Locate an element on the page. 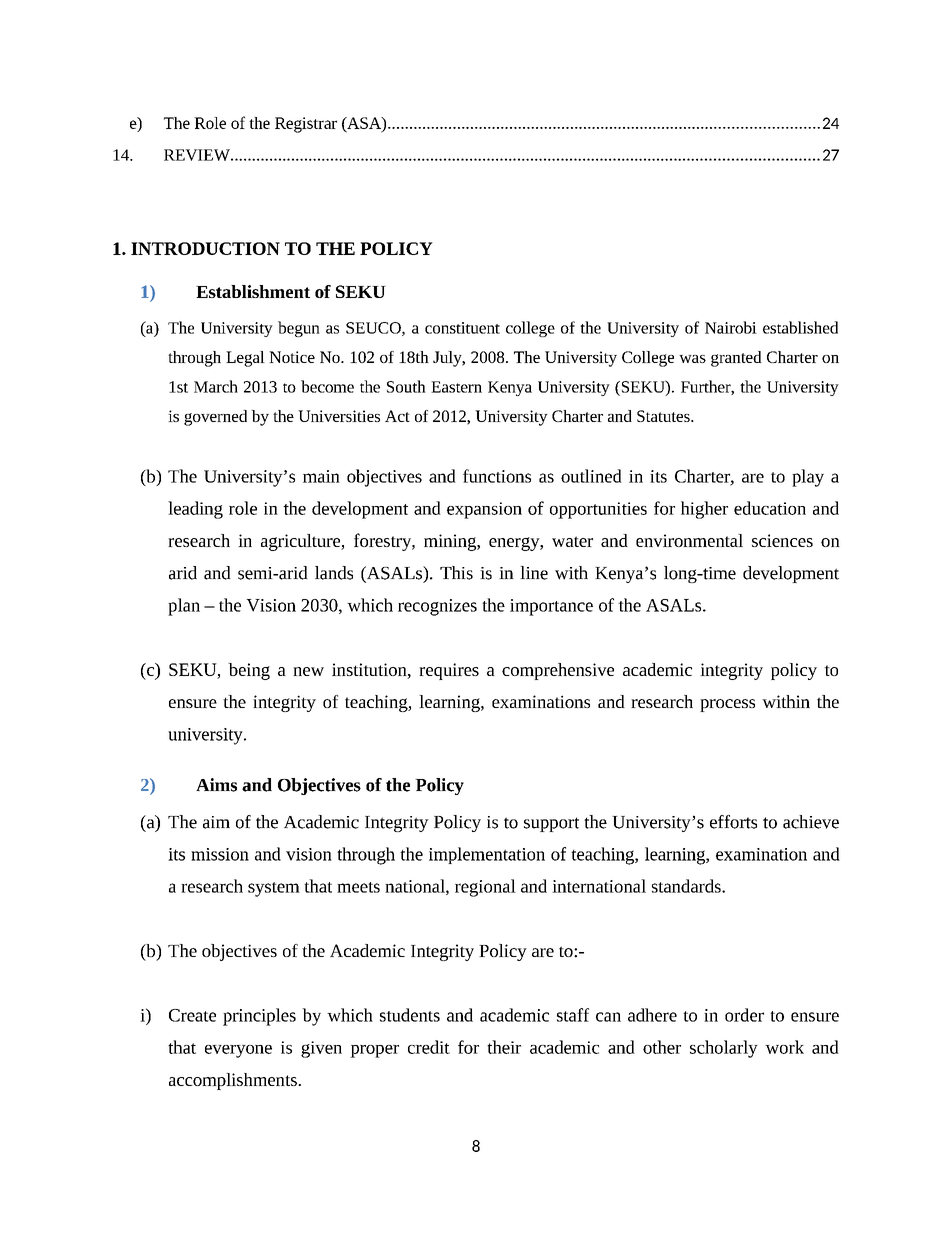 The image size is (952, 1233). Registrar is located at coordinates (306, 125).
